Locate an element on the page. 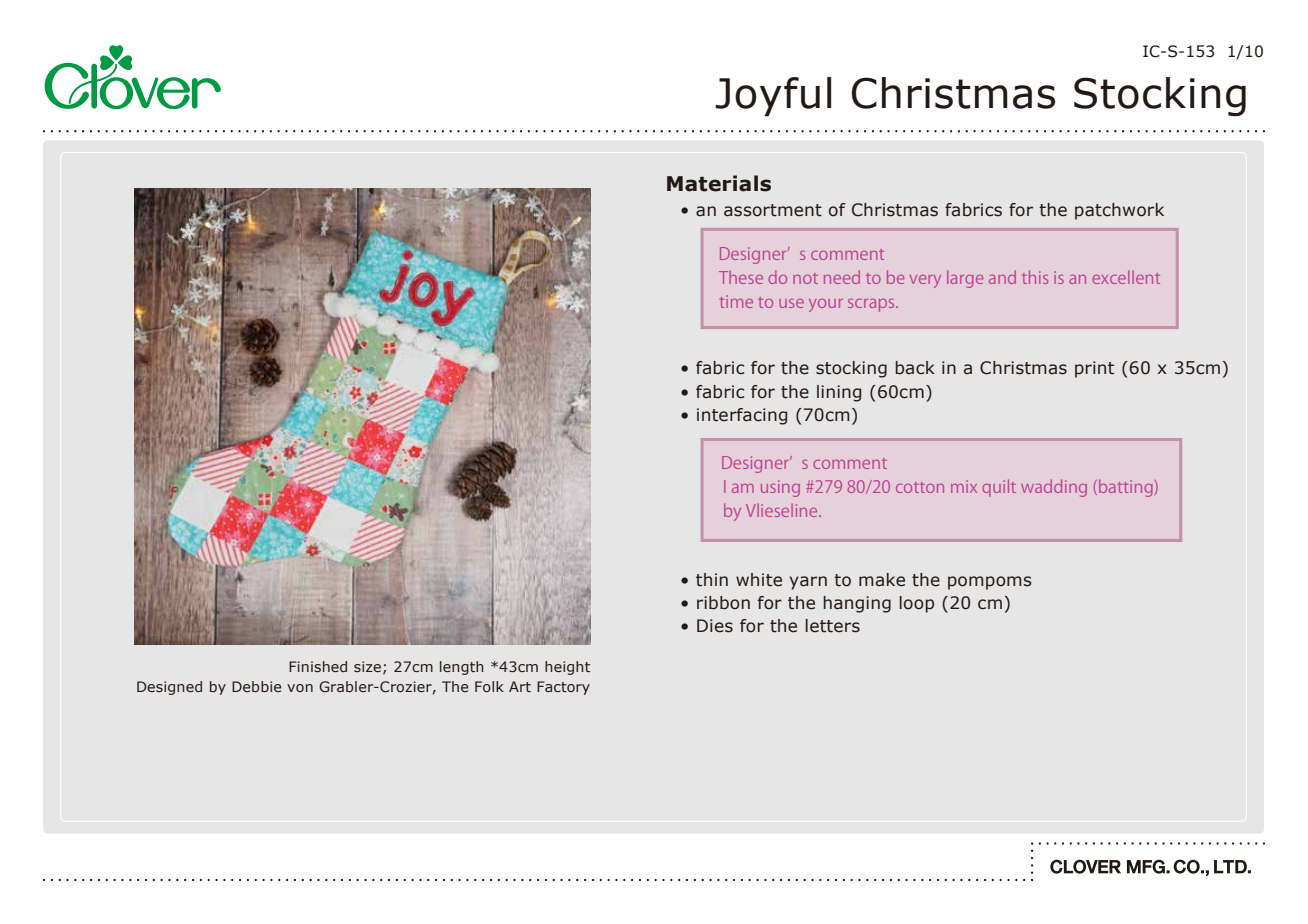  letters is located at coordinates (833, 626).
